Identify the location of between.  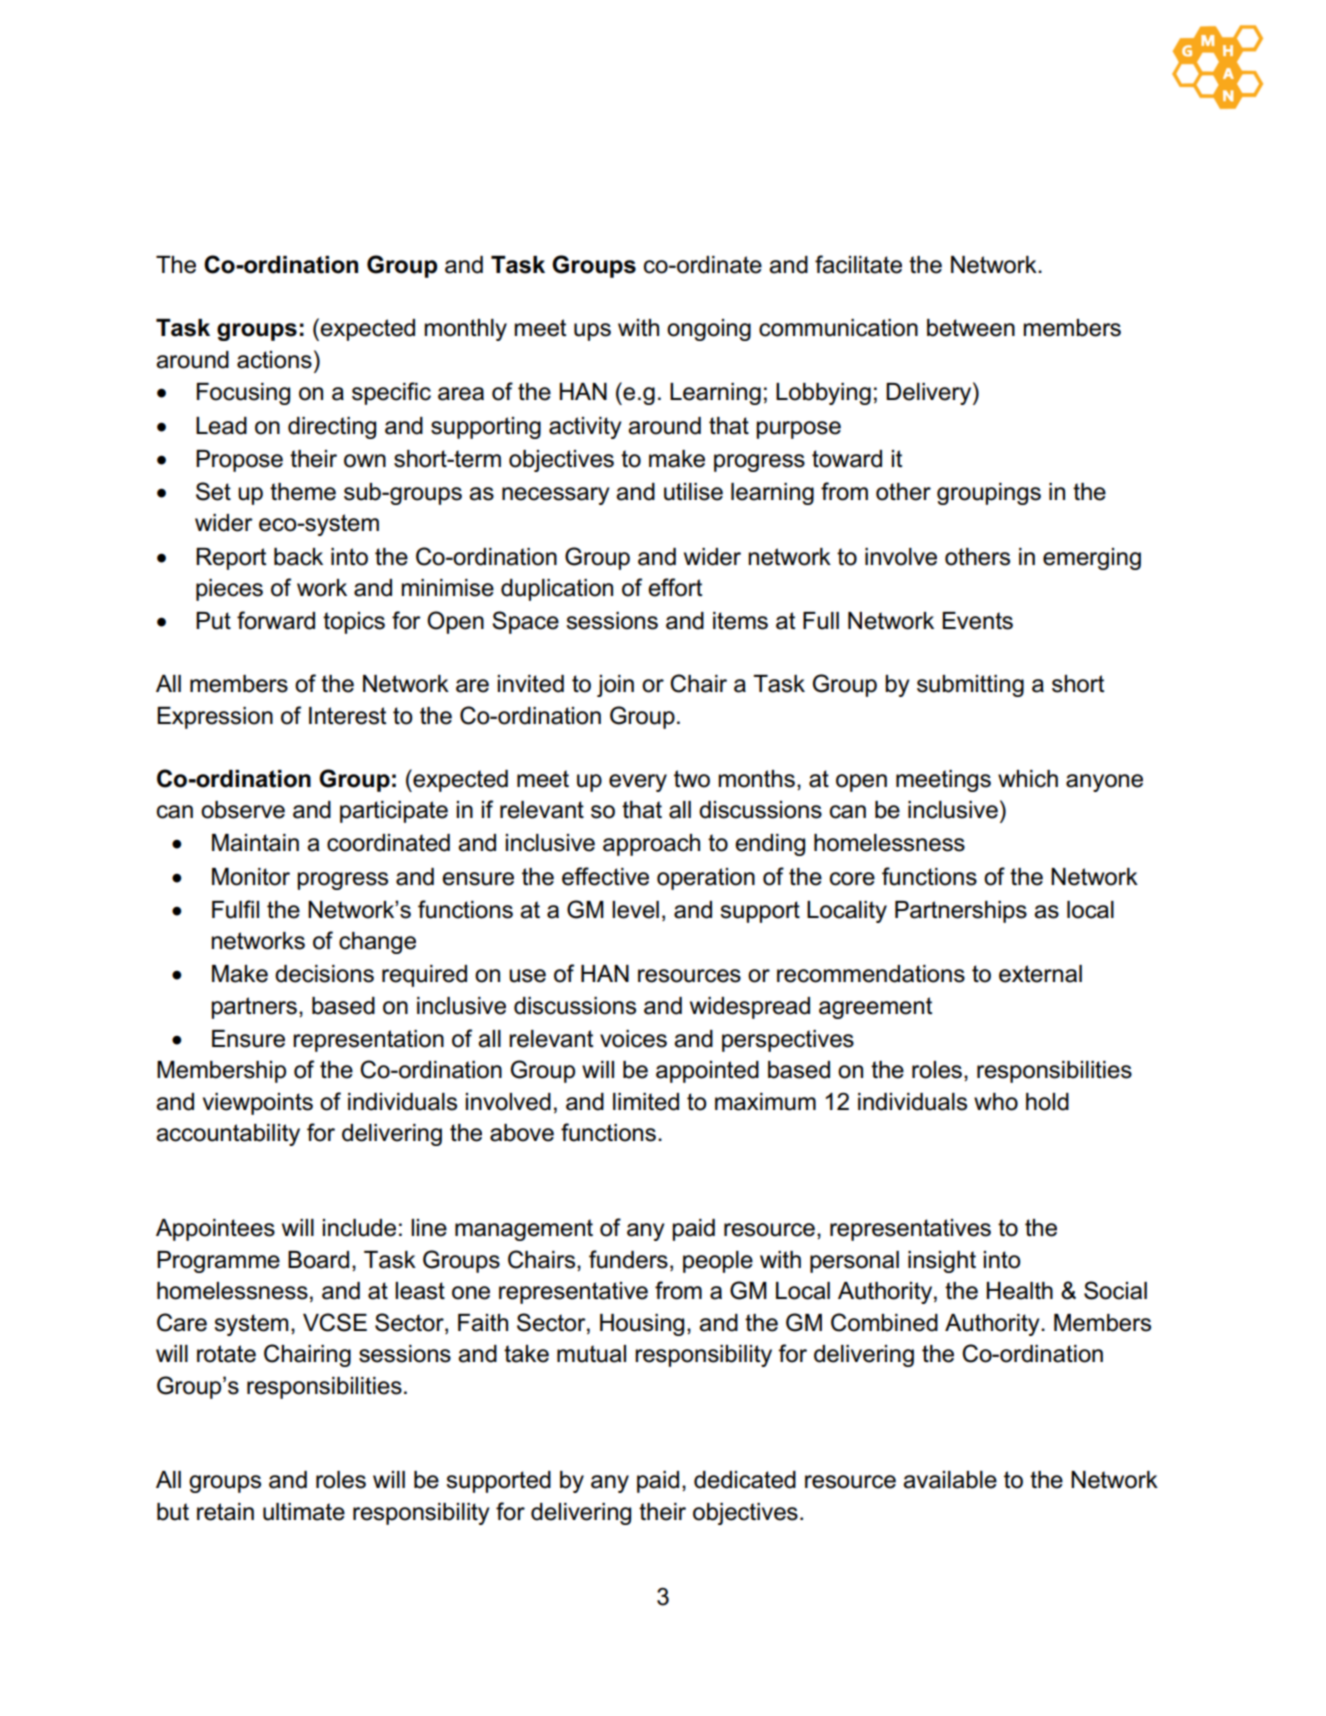
(971, 328).
